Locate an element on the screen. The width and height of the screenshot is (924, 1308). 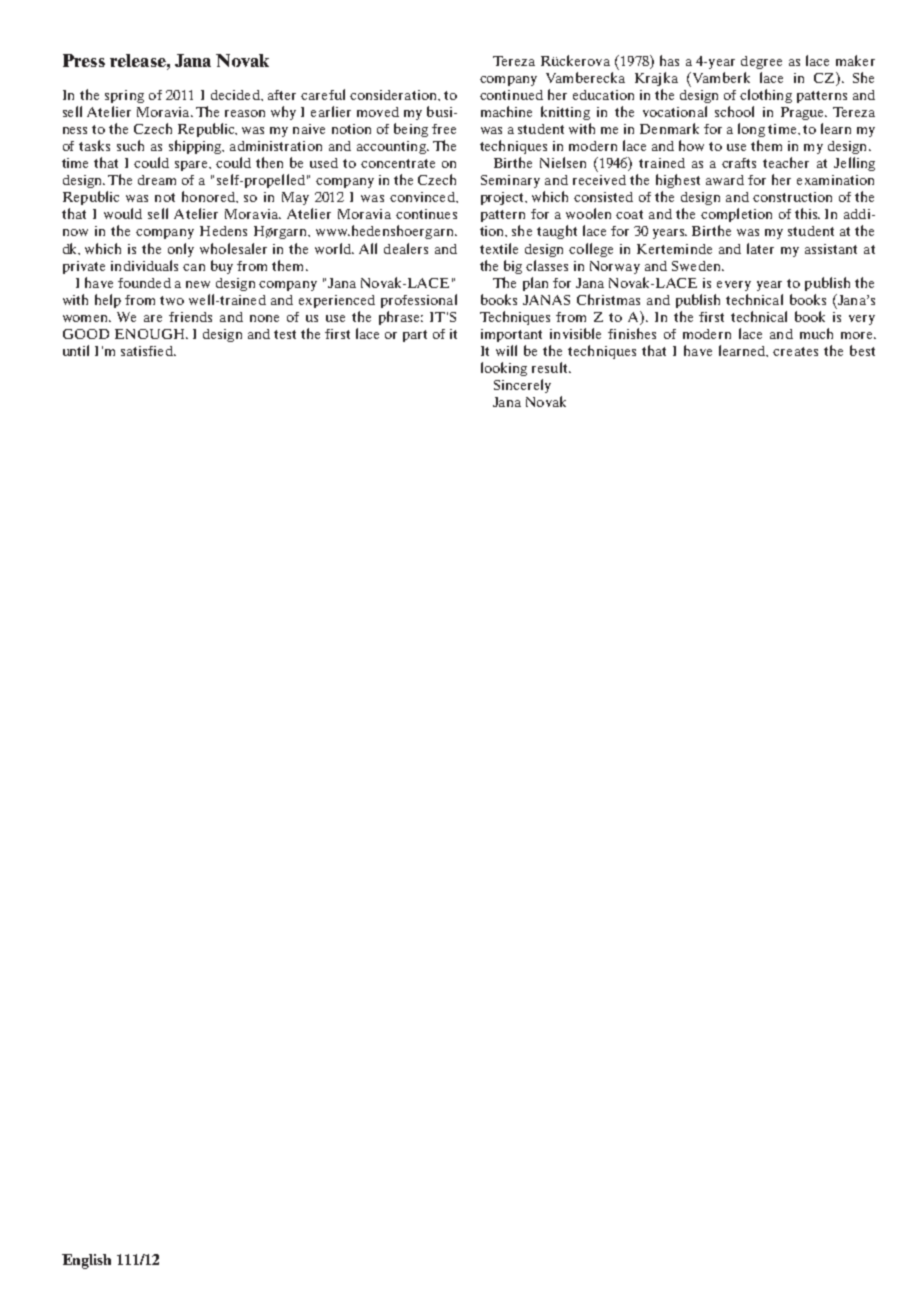
much is located at coordinates (816, 333).
